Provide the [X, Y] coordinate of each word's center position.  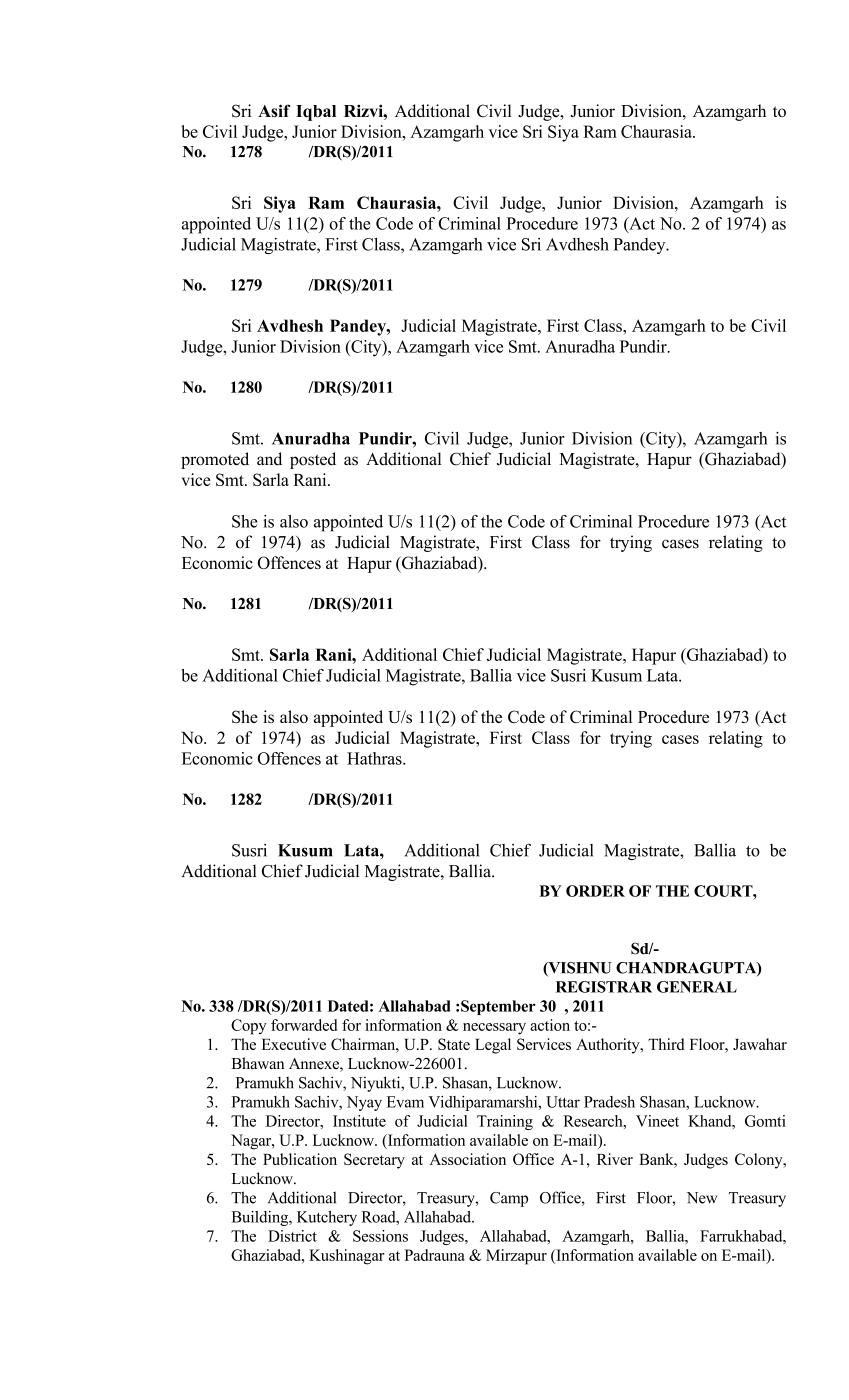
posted [313, 460]
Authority [609, 1046]
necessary [494, 1029]
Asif [274, 110]
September [498, 1007]
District [292, 1236]
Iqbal [316, 113]
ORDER [595, 891]
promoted [215, 460]
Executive [294, 1044]
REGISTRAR [604, 987]
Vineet [657, 1121]
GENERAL [697, 987]
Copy [249, 1027]
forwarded [304, 1025]
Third [666, 1044]
